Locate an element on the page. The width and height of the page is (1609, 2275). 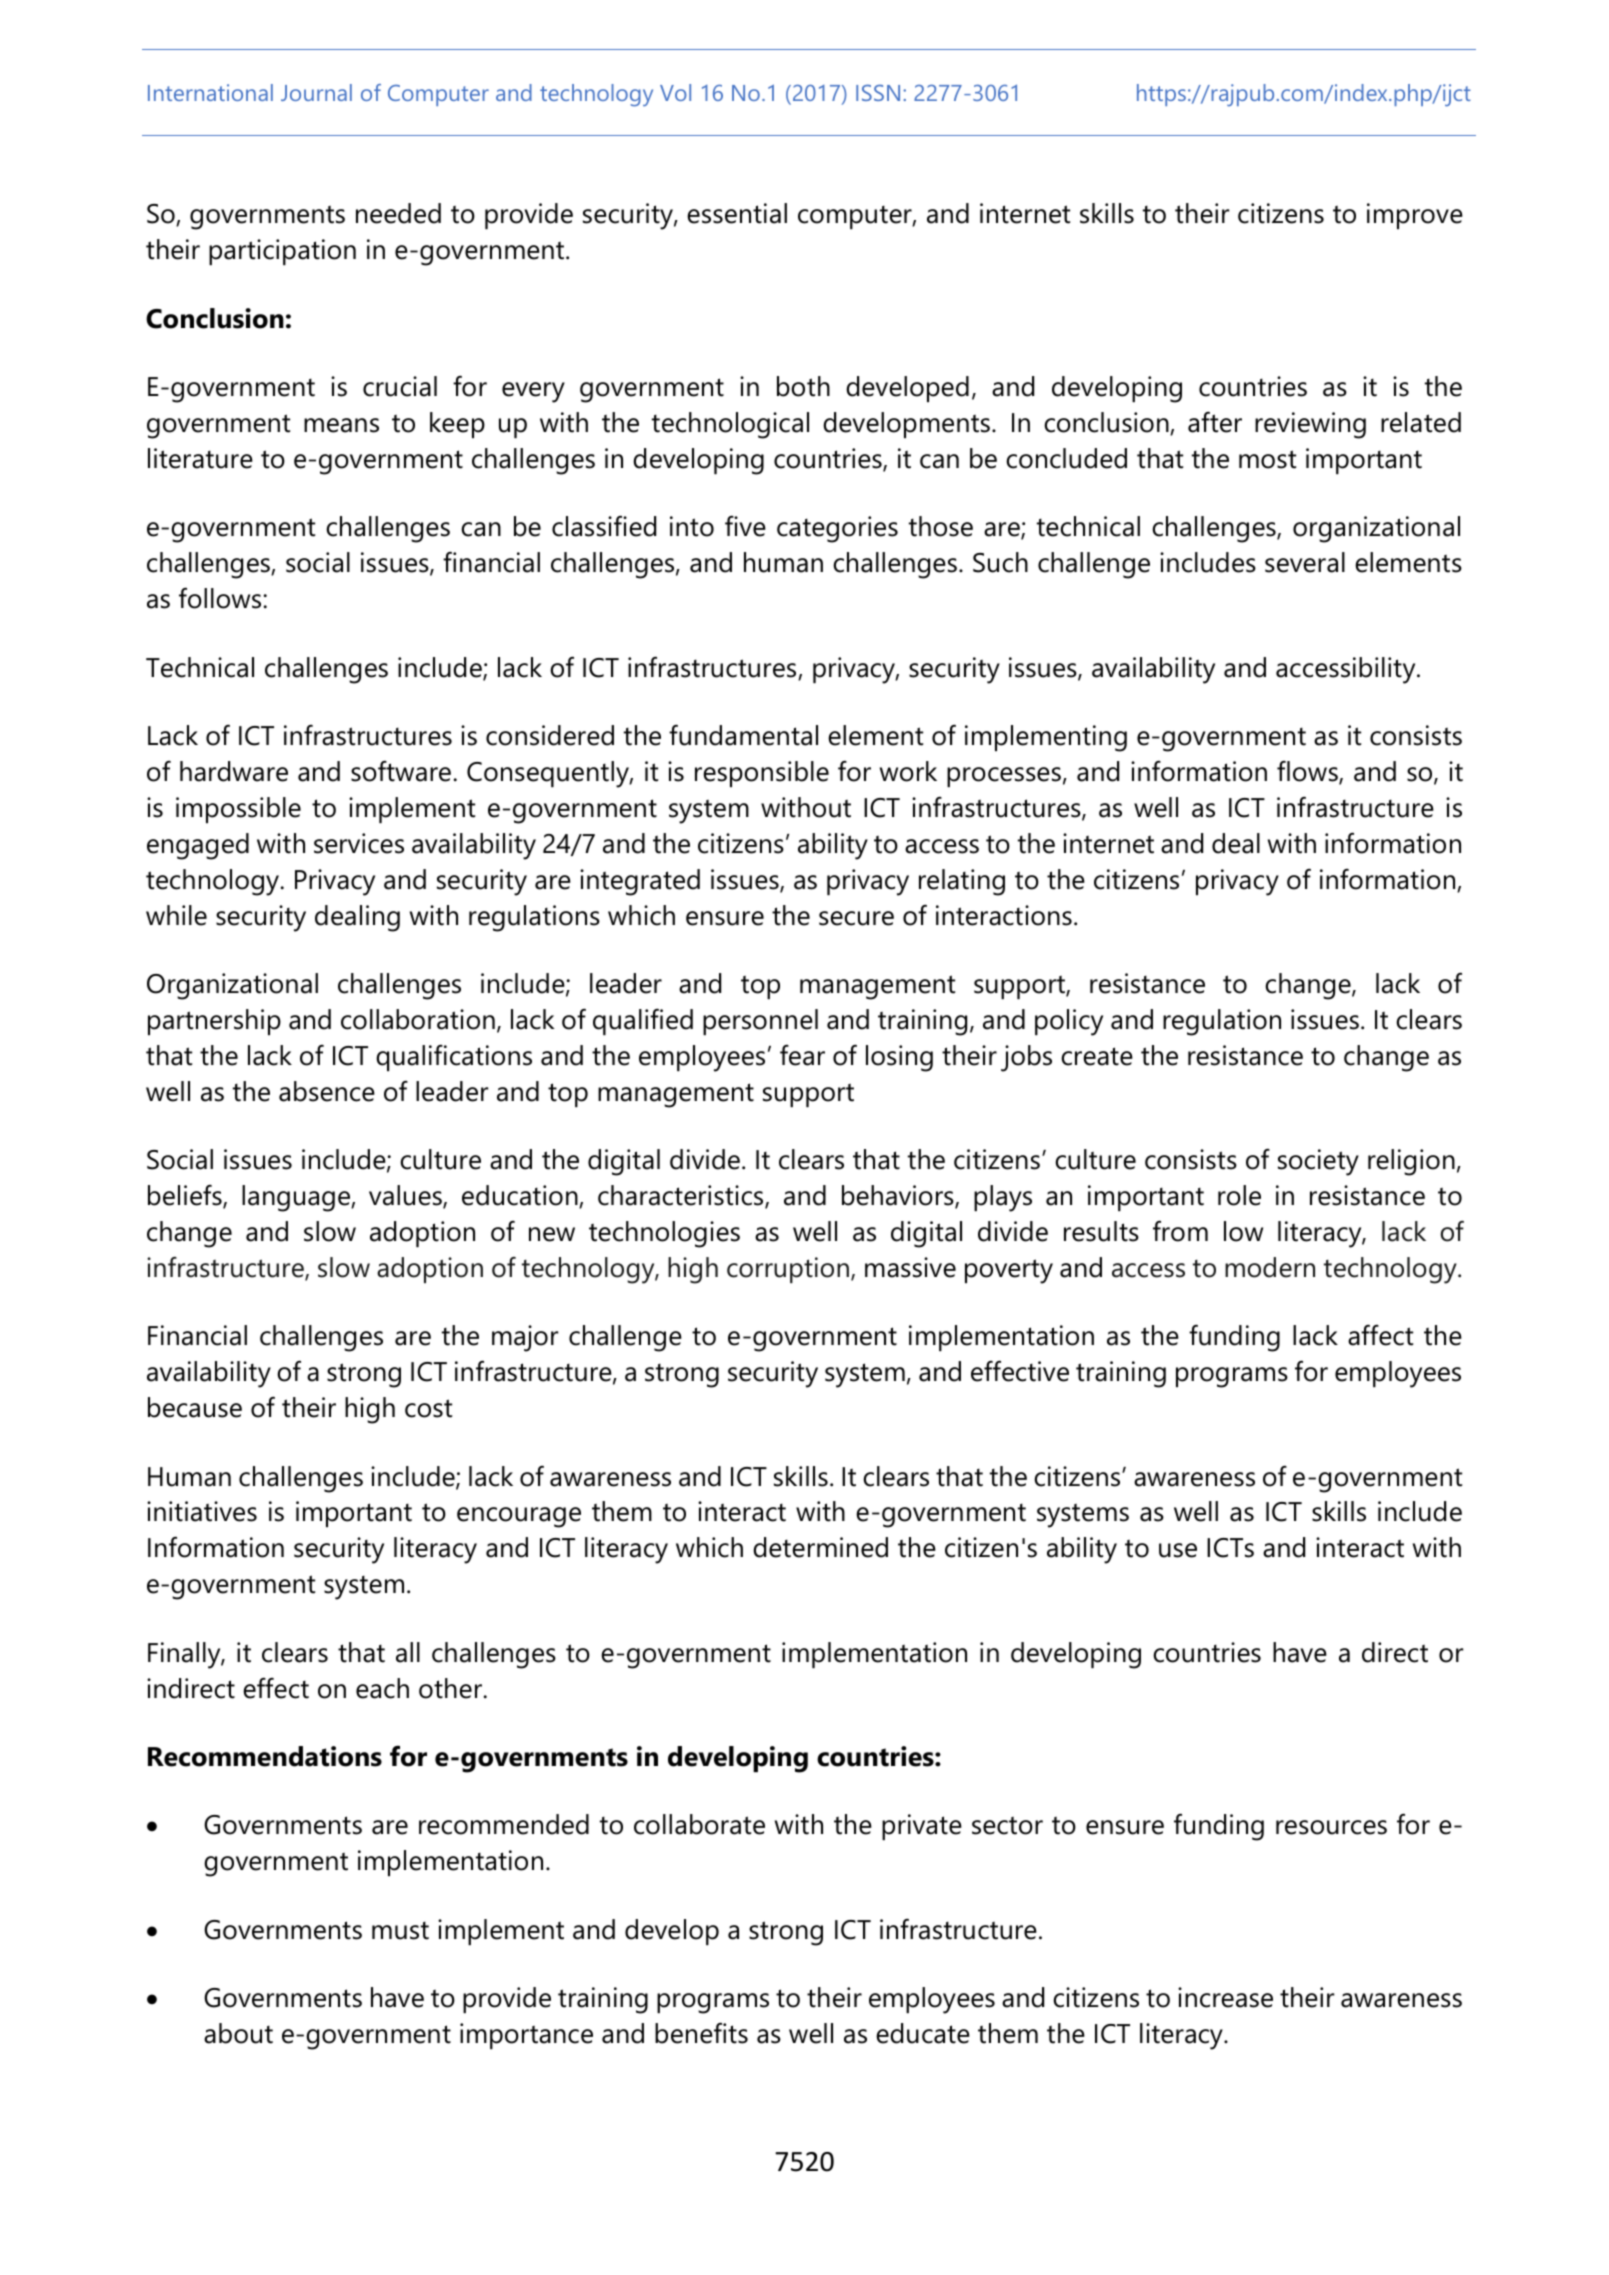
fear is located at coordinates (802, 1055).
